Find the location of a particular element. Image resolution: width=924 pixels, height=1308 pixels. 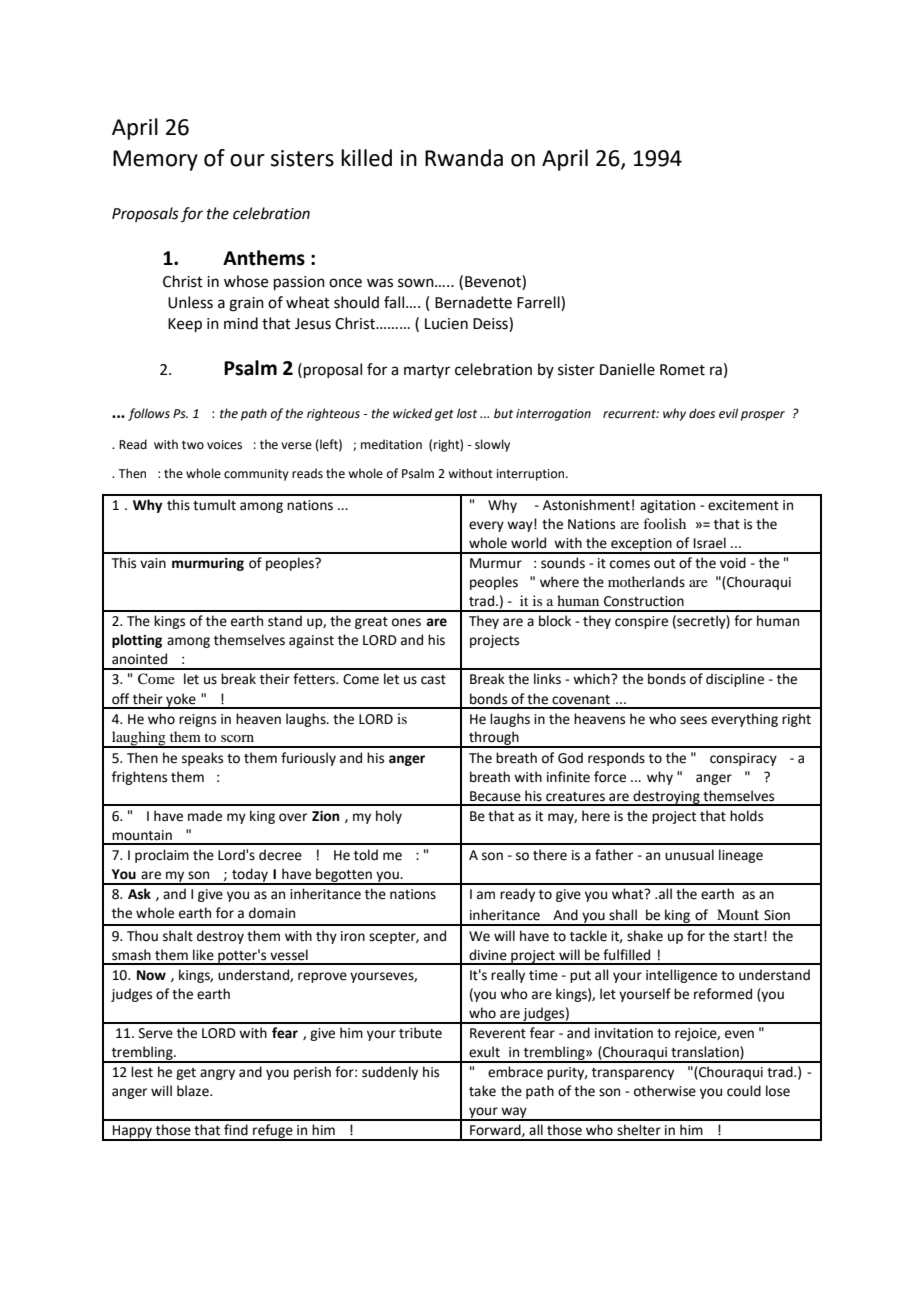

blaze is located at coordinates (194, 1091).
